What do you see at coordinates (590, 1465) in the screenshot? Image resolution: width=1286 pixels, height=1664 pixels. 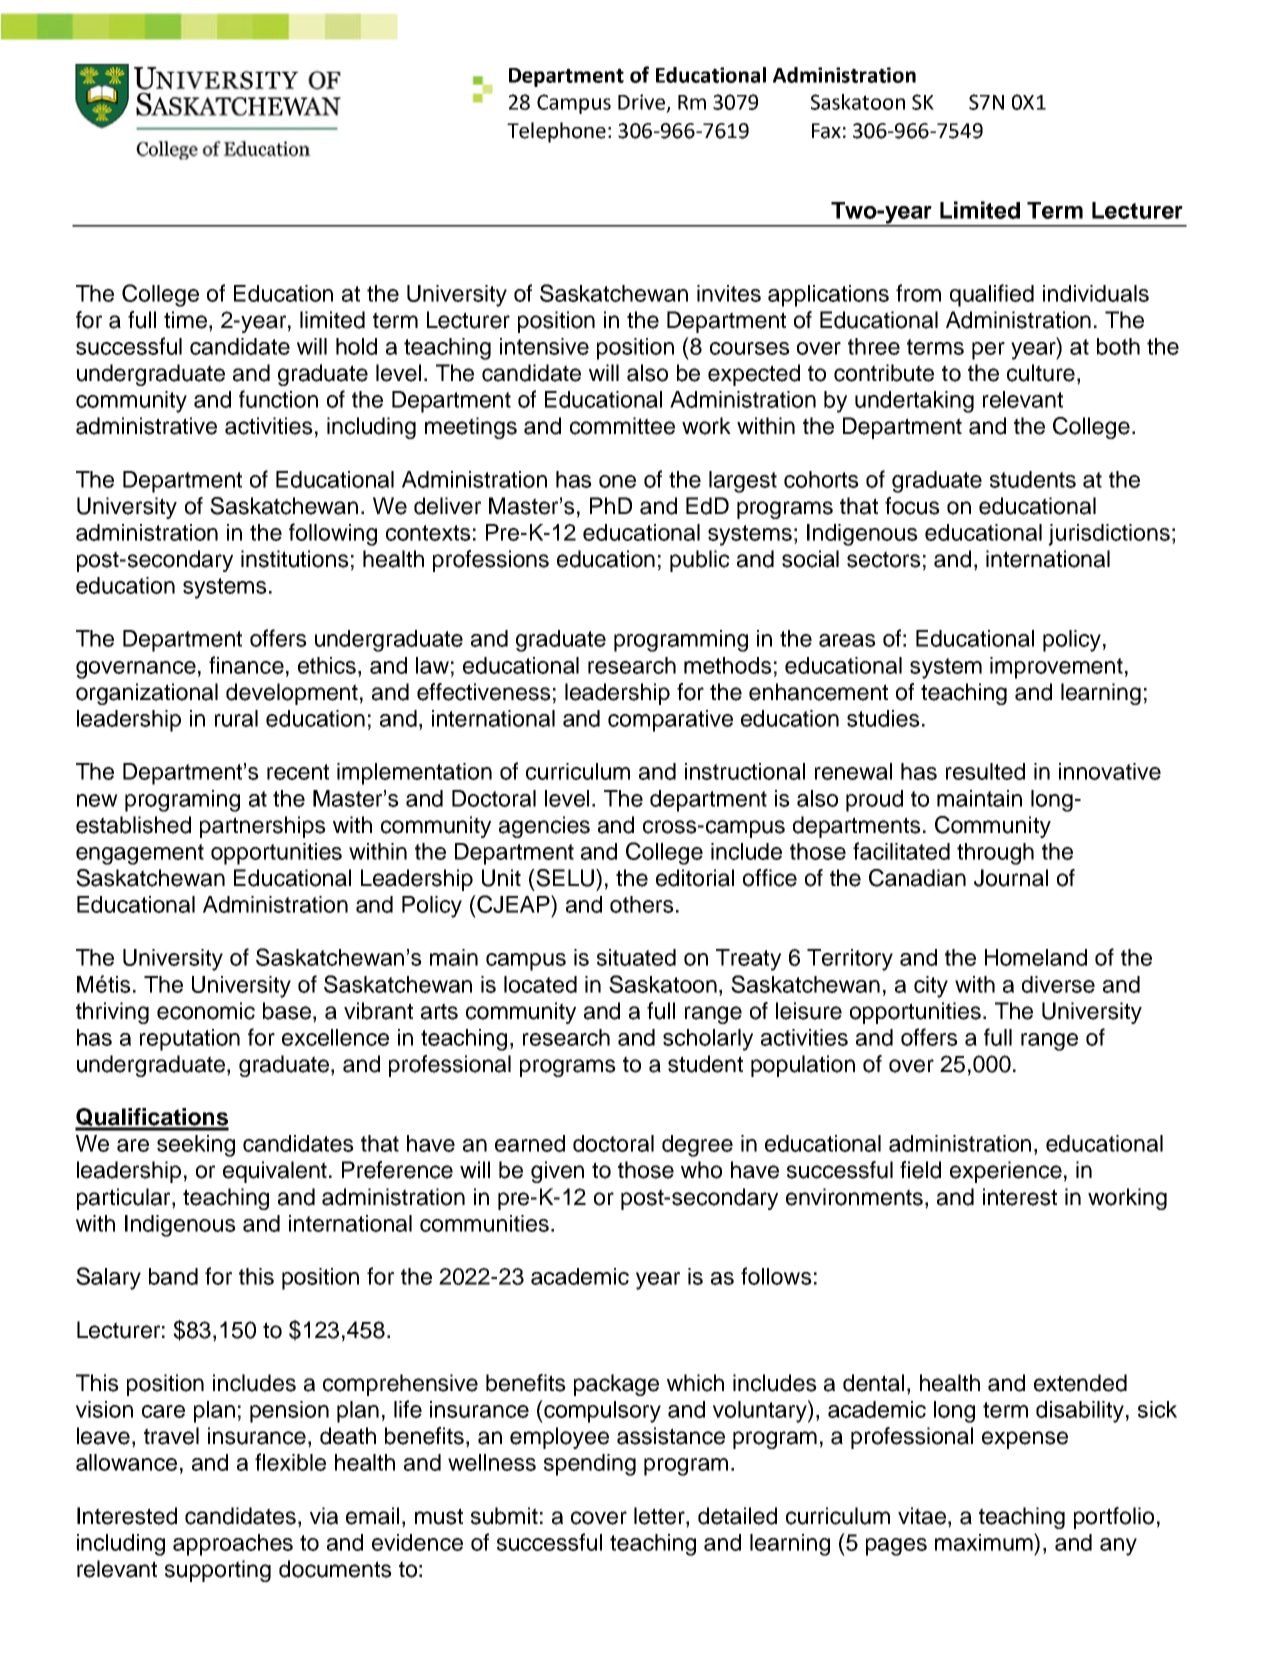 I see `spending` at bounding box center [590, 1465].
